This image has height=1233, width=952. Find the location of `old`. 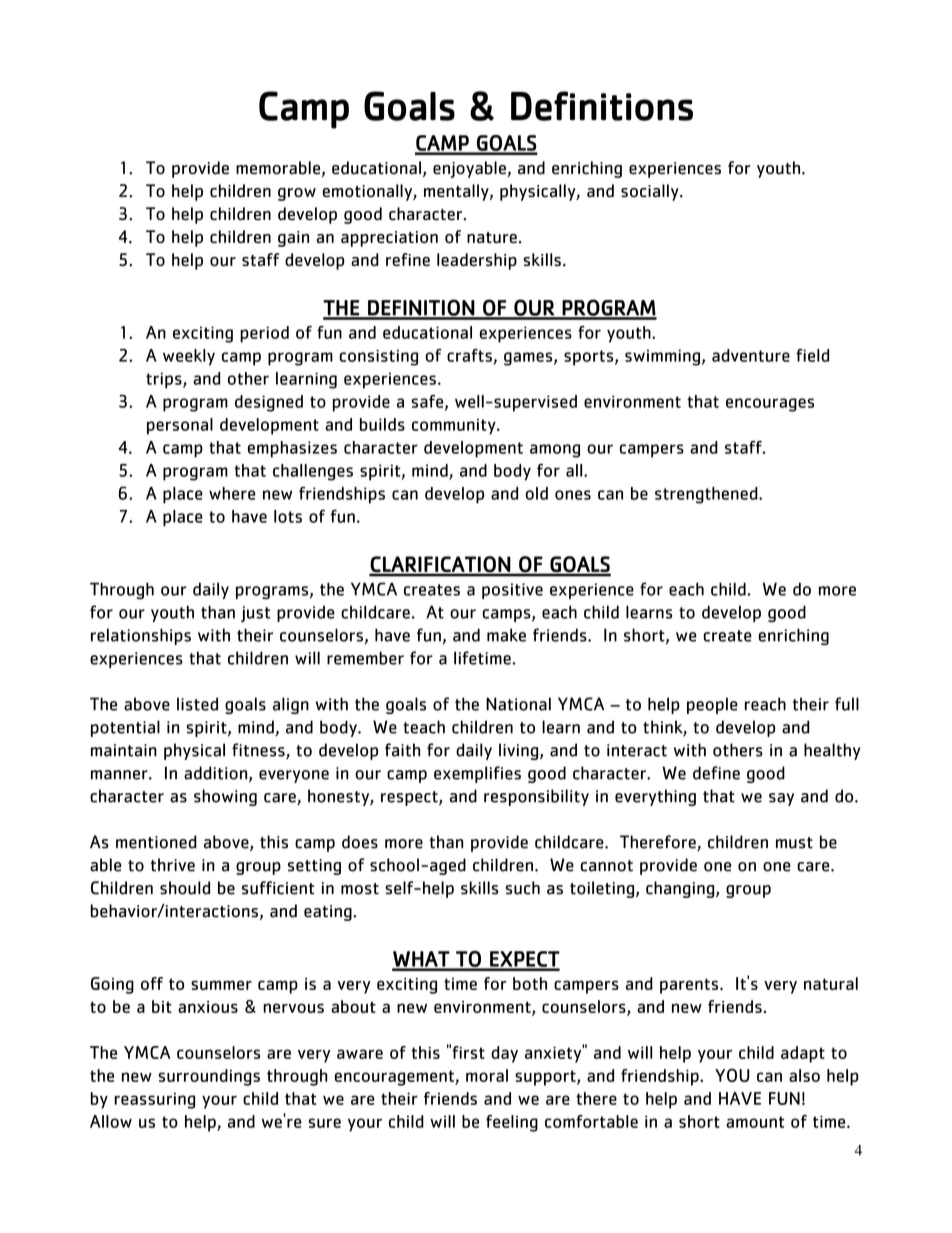

old is located at coordinates (537, 493).
